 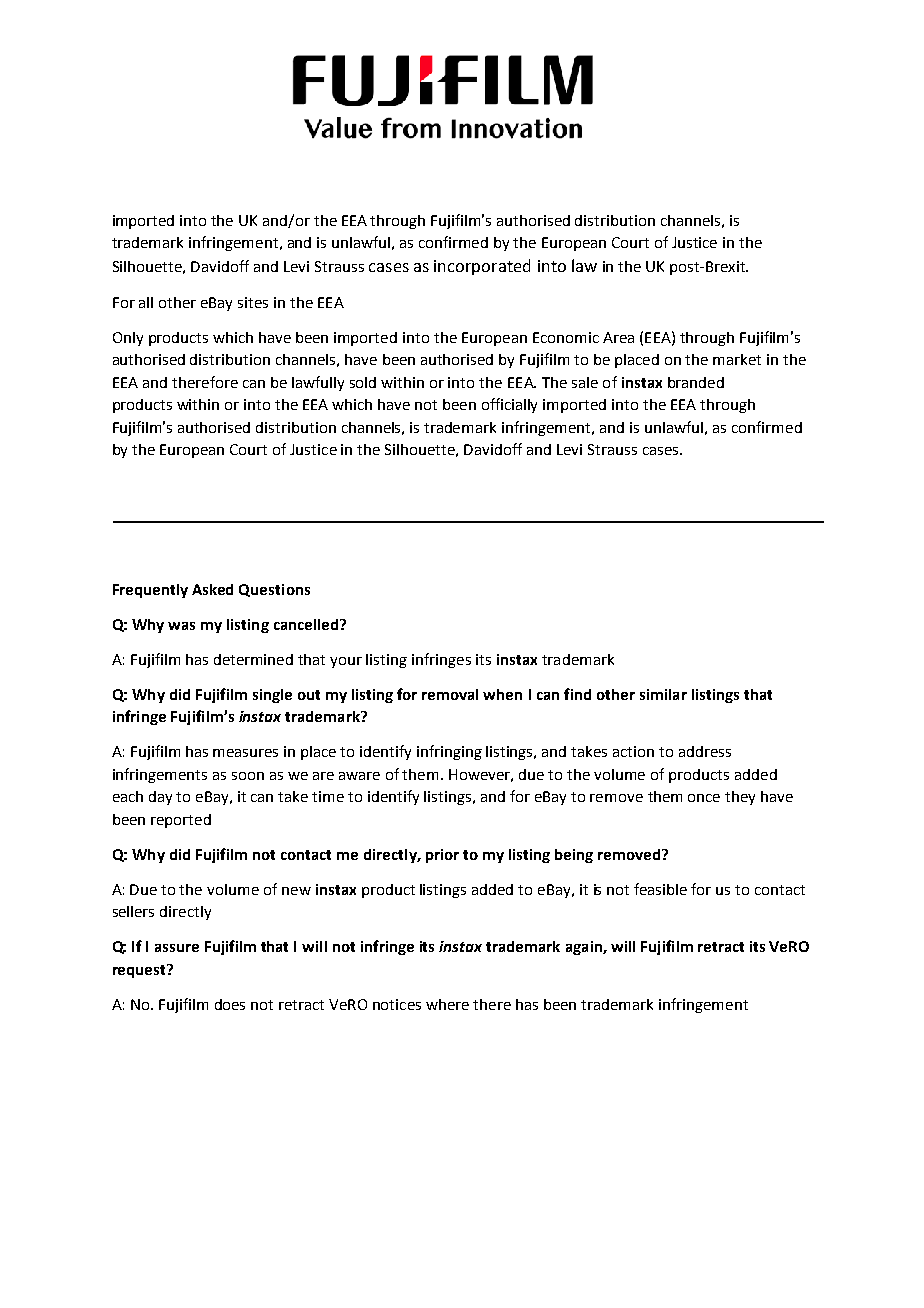 I want to click on does, so click(x=230, y=1004).
